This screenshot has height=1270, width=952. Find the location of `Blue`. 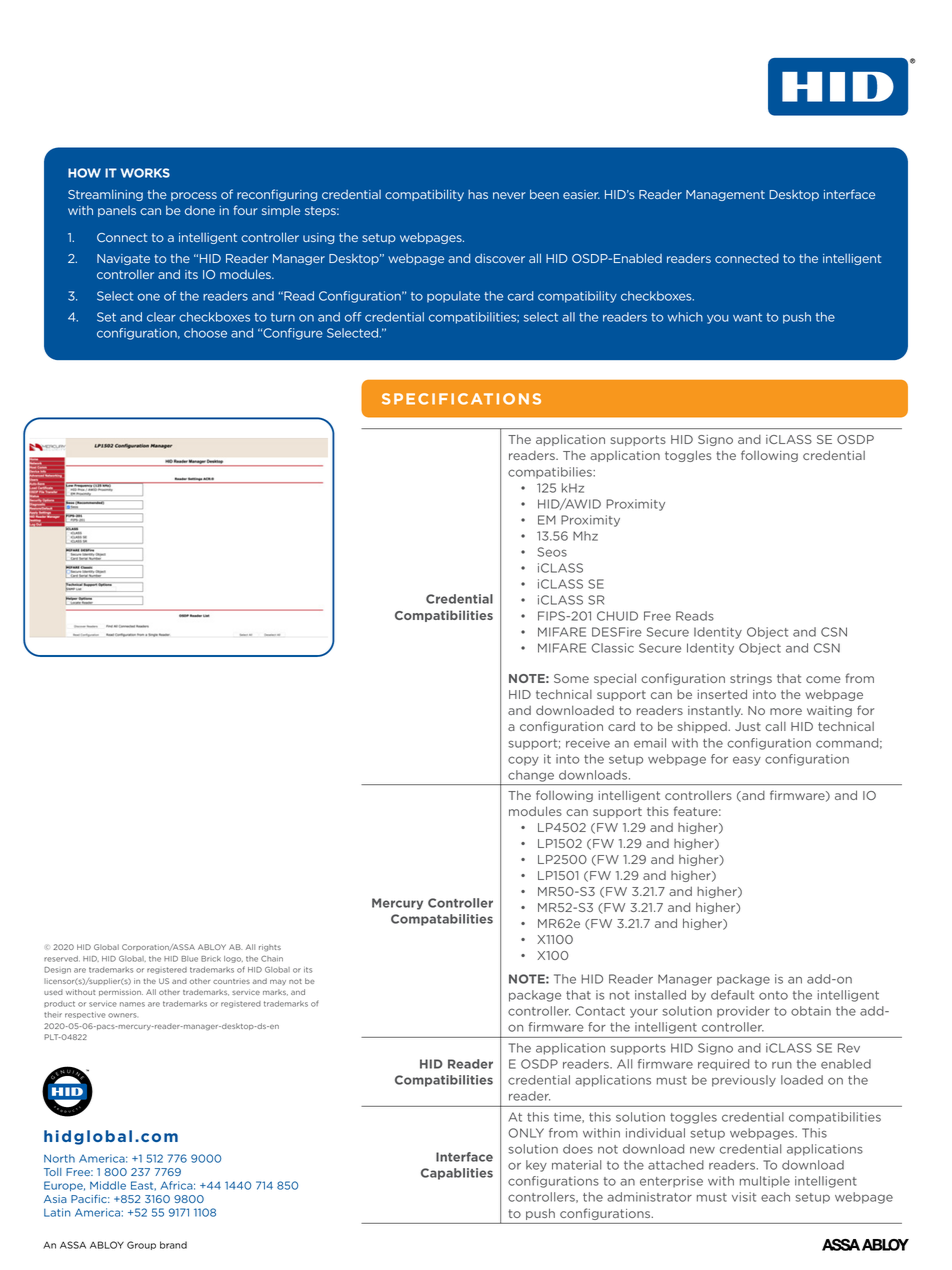

Blue is located at coordinates (189, 959).
